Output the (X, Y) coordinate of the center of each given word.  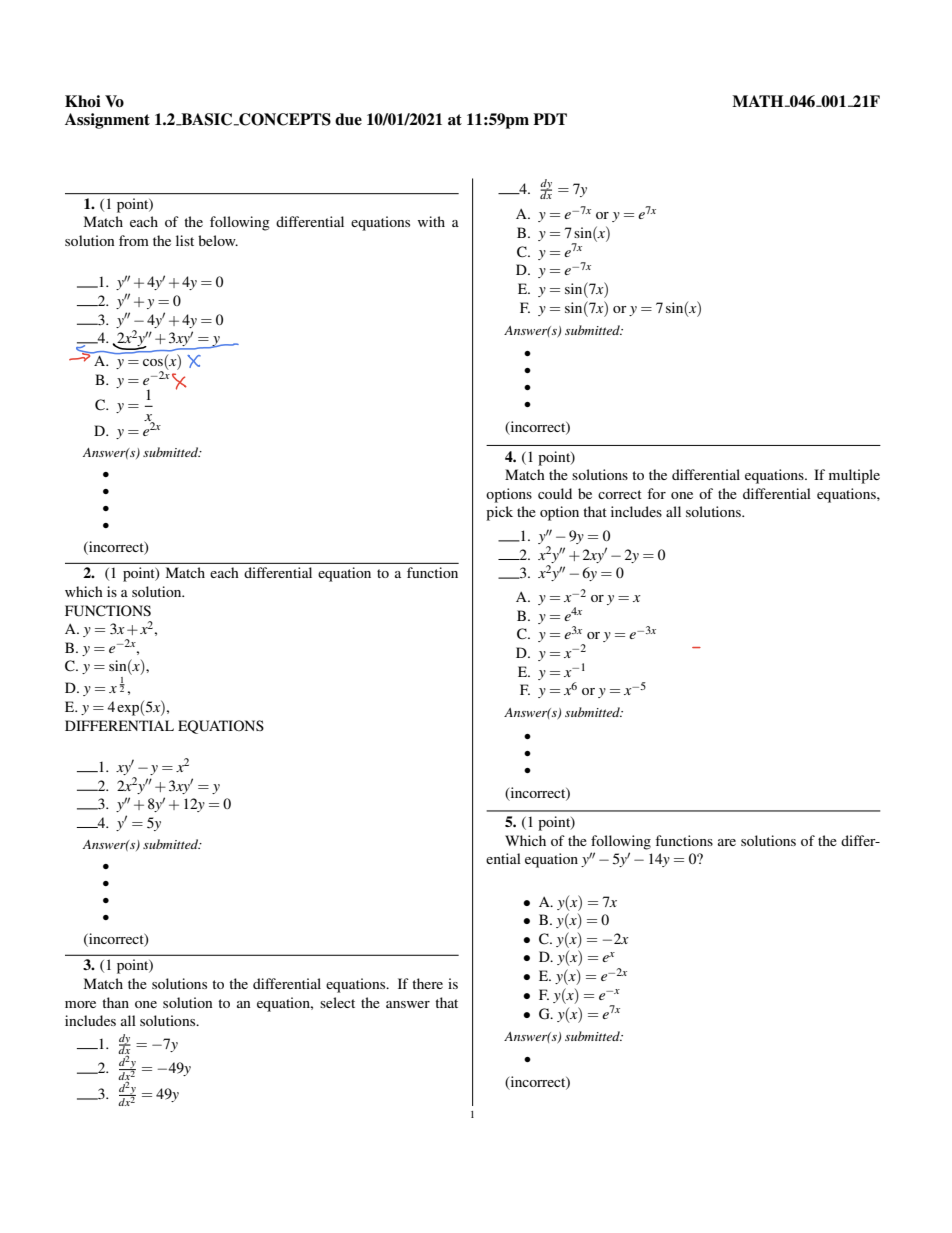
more (80, 1004)
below (218, 240)
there (427, 983)
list (185, 240)
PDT (550, 119)
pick (499, 513)
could (555, 493)
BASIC (207, 119)
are (727, 842)
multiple (854, 476)
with (431, 221)
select (337, 1002)
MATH (759, 101)
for (656, 493)
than (115, 1002)
